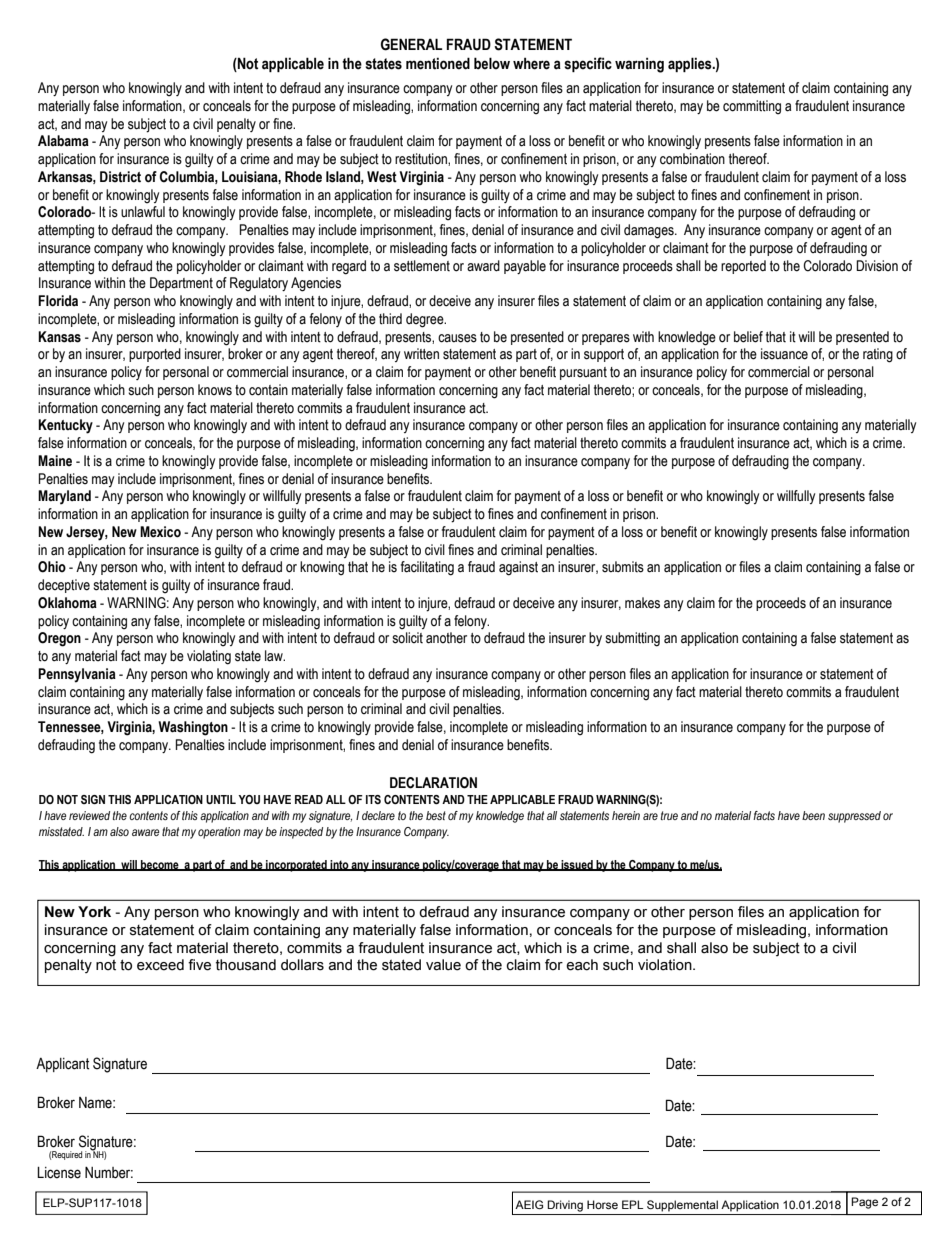  Describe the element at coordinates (209, 657) in the screenshot. I see `violating` at that location.
